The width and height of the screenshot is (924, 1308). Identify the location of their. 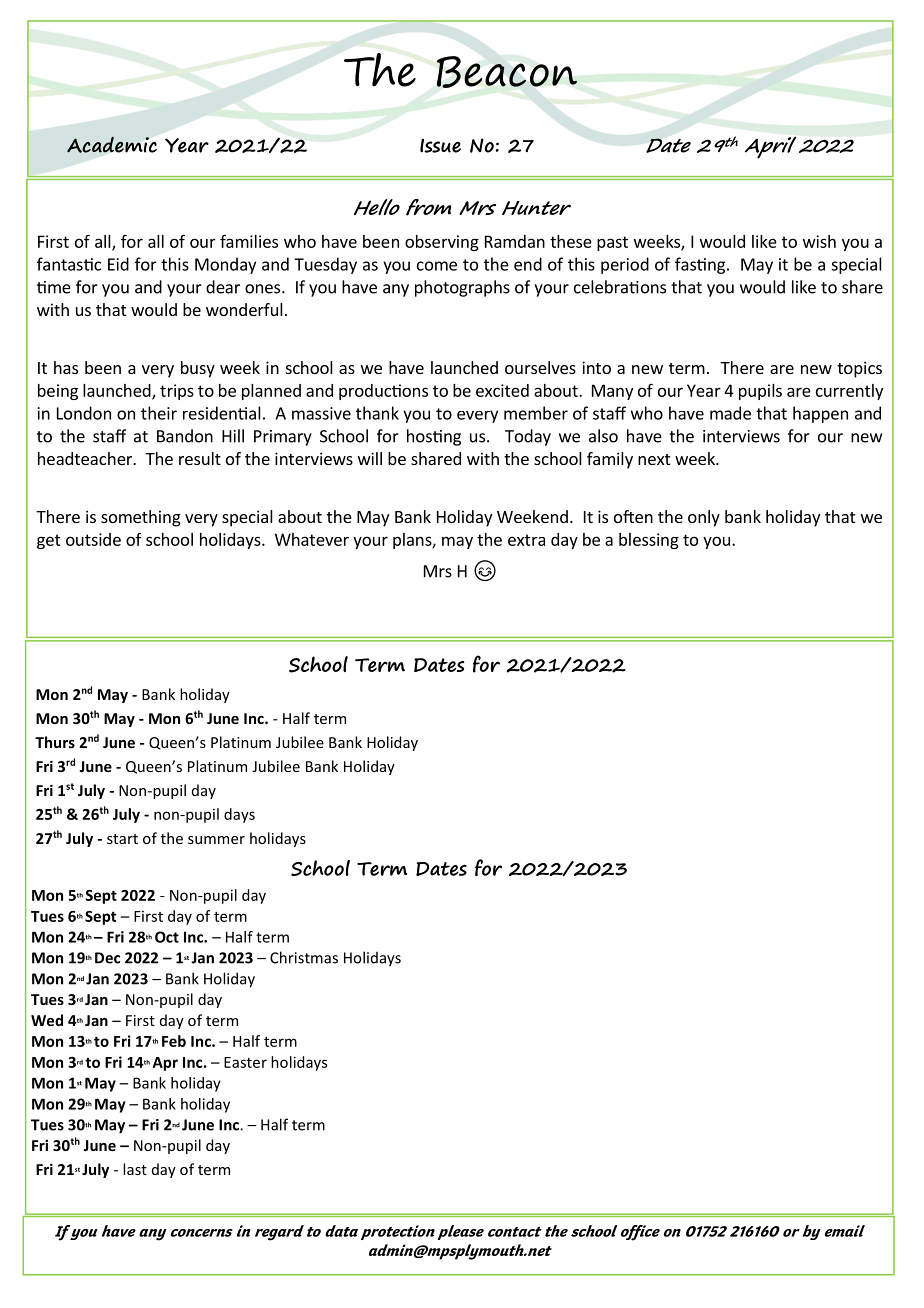
(159, 413).
